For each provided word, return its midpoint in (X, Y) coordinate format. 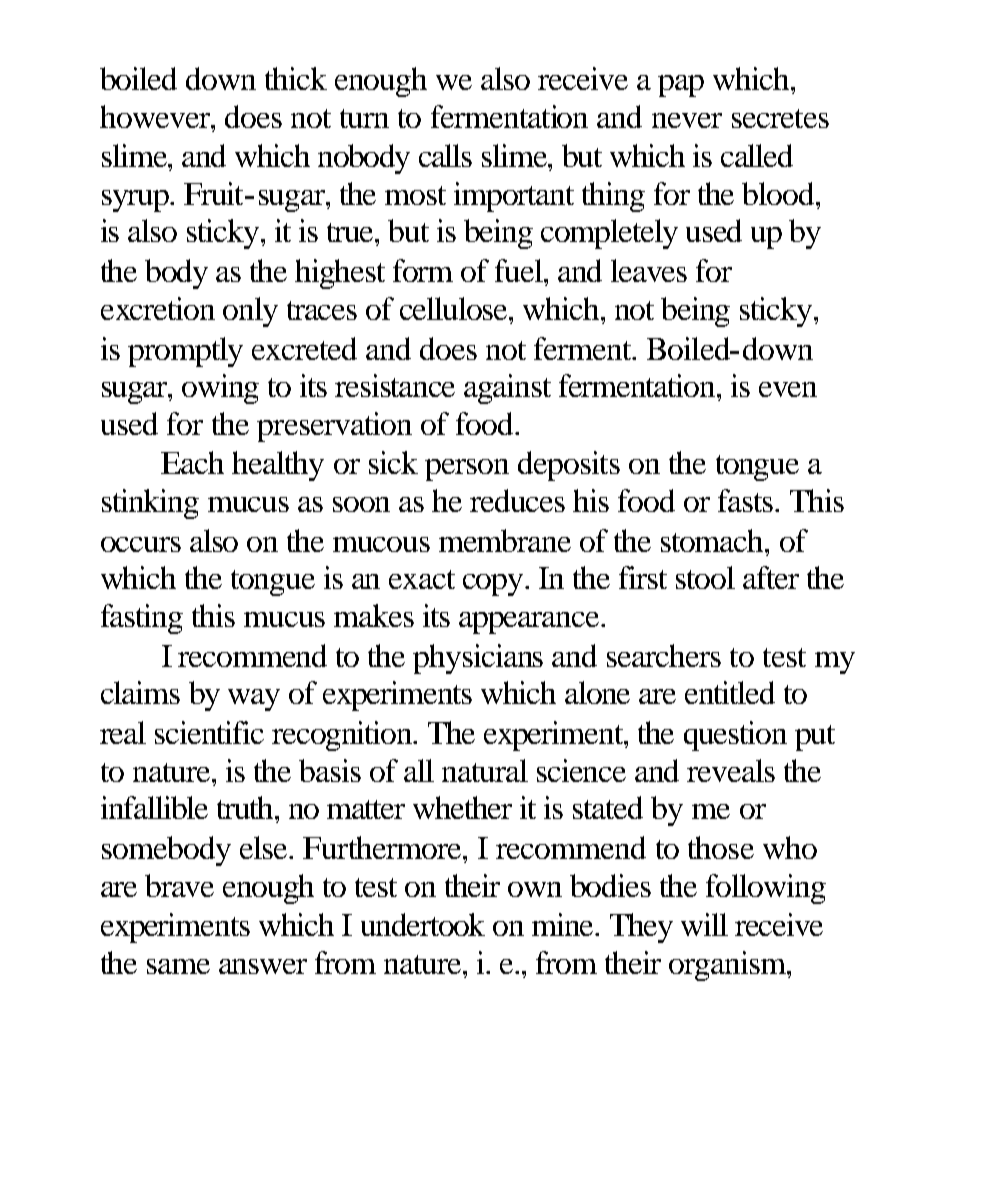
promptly (185, 352)
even (788, 389)
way (254, 700)
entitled (730, 692)
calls (445, 155)
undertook (423, 924)
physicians (478, 659)
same (178, 966)
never (687, 120)
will (704, 924)
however (156, 116)
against (507, 389)
